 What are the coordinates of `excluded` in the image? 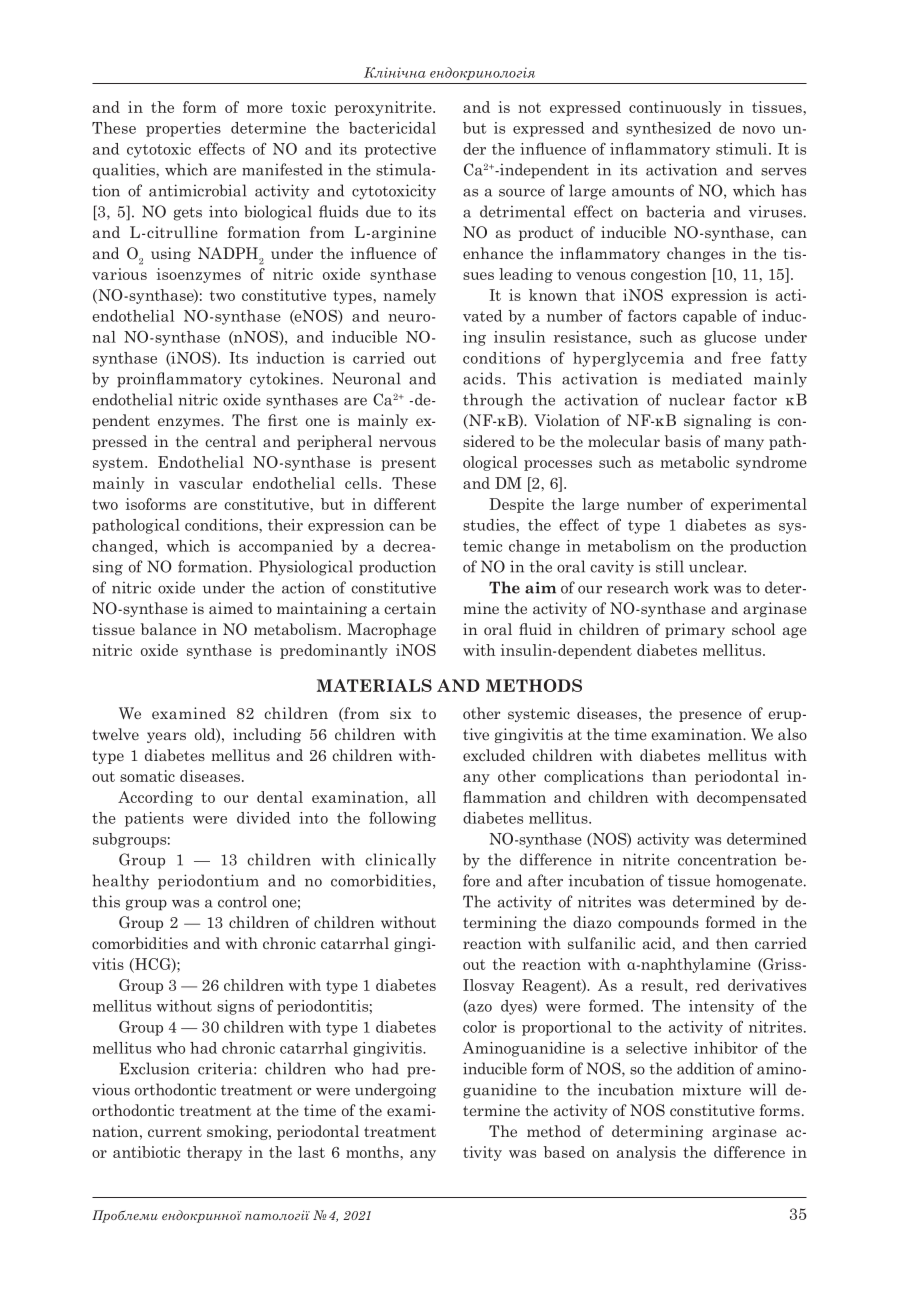 It's located at (494, 755).
